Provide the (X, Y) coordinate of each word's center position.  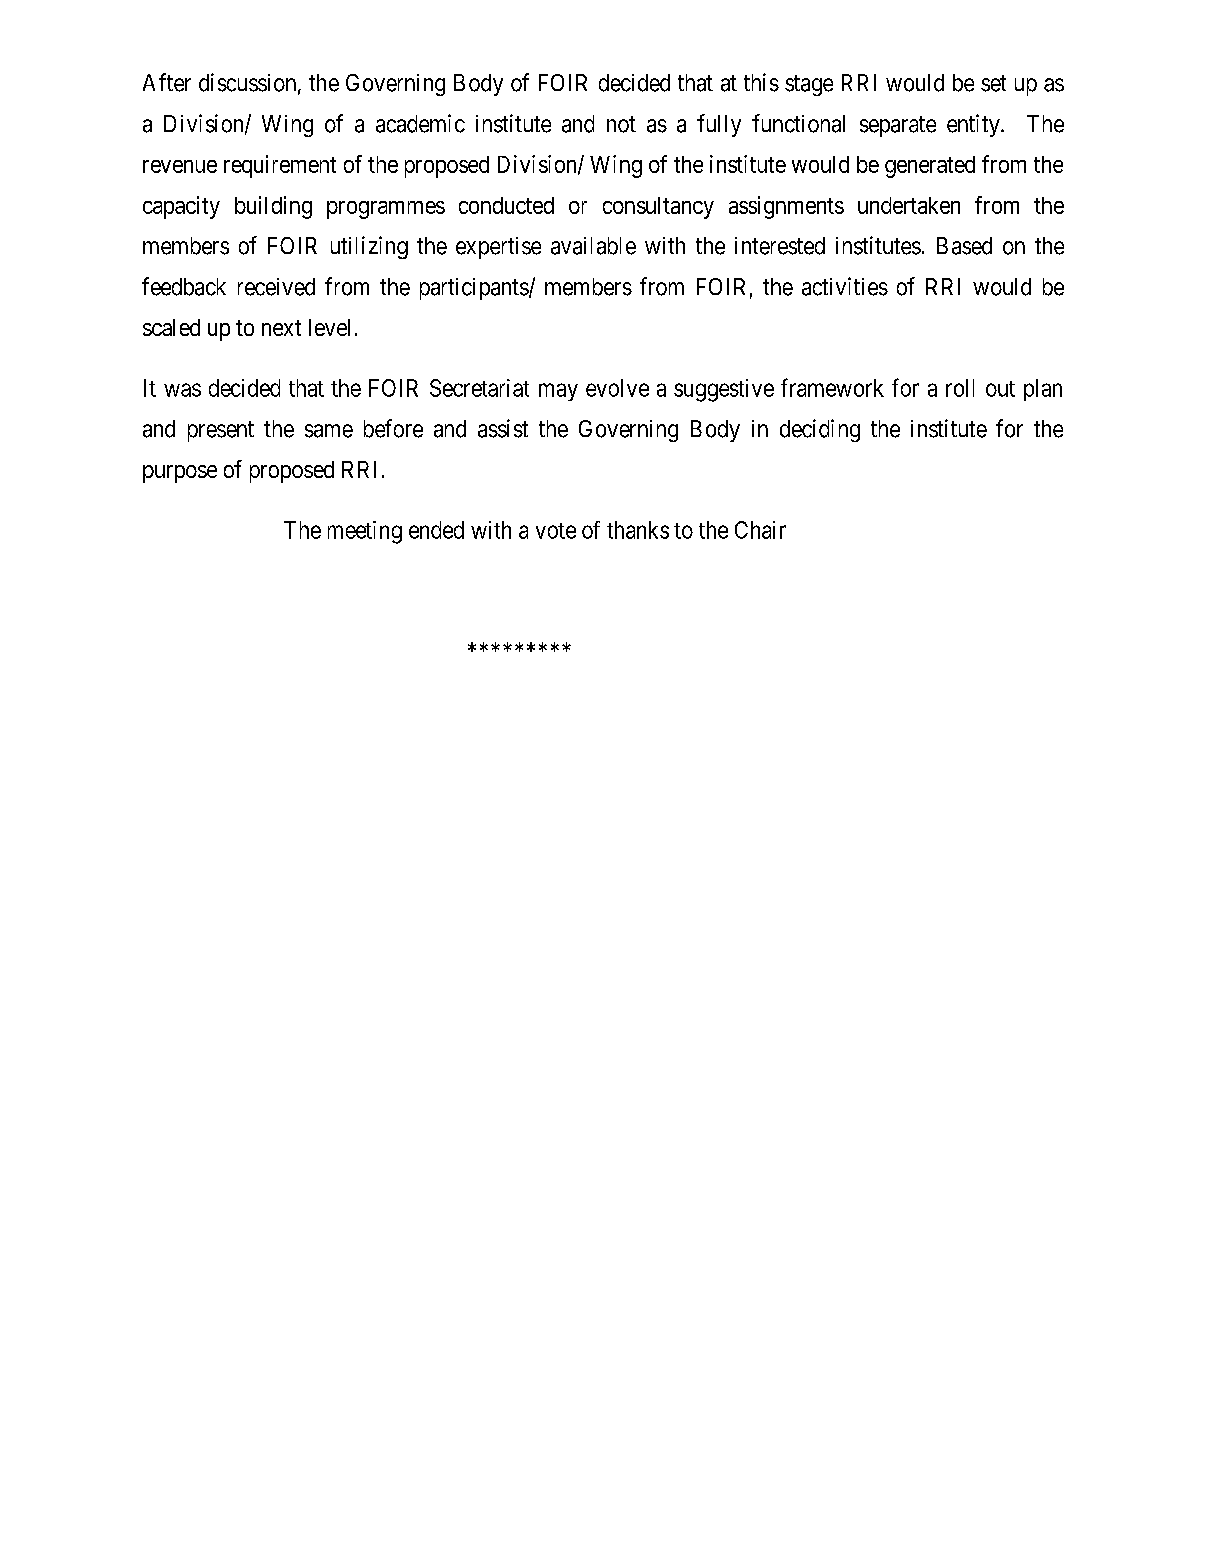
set (993, 83)
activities (845, 286)
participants (474, 289)
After (167, 82)
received (276, 287)
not (621, 124)
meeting (365, 532)
